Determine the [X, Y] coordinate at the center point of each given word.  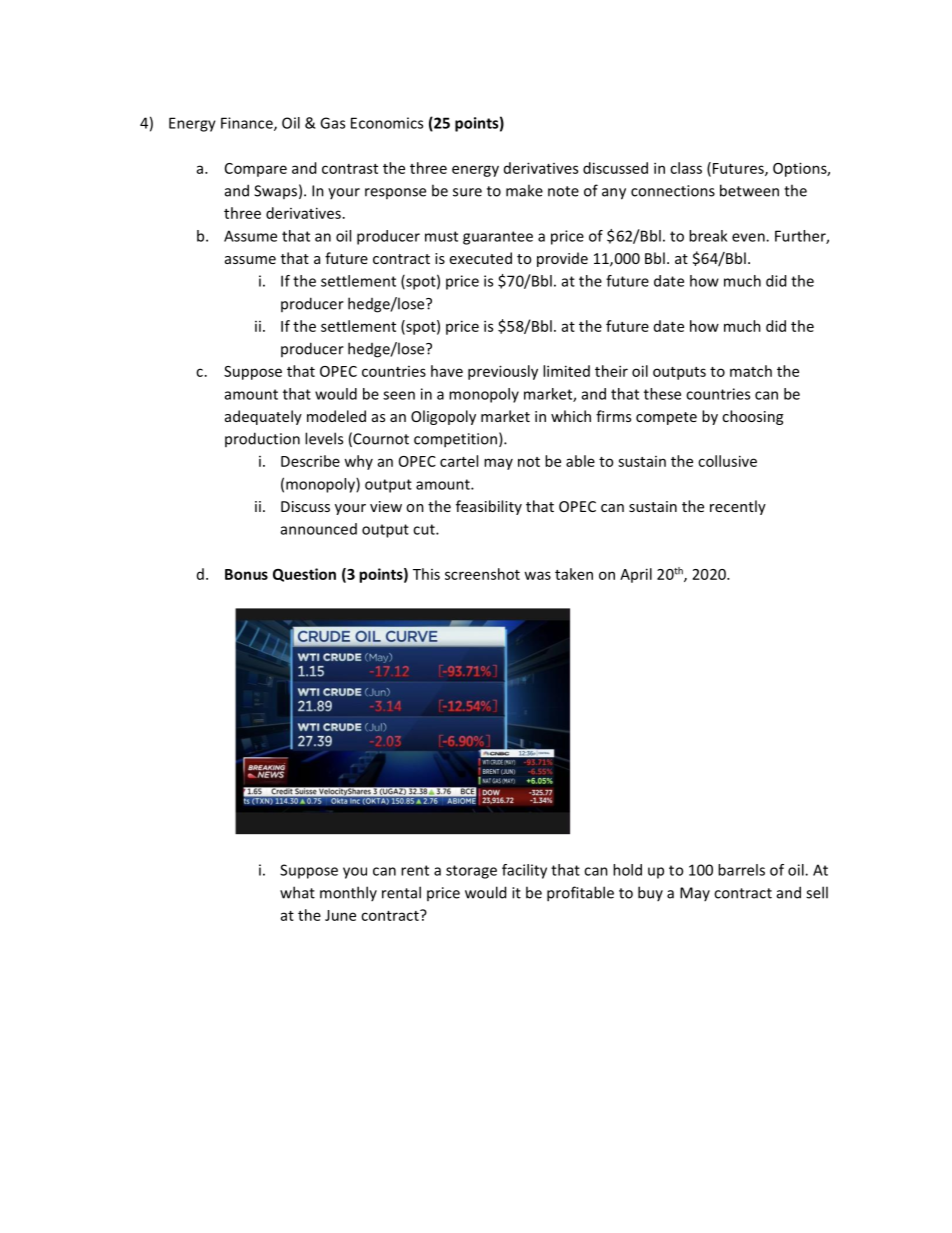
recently [738, 507]
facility [524, 871]
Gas [332, 123]
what [297, 892]
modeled [336, 416]
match [751, 371]
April [636, 575]
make [524, 190]
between [749, 190]
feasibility [489, 507]
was [537, 575]
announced [319, 529]
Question [304, 575]
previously [503, 372]
